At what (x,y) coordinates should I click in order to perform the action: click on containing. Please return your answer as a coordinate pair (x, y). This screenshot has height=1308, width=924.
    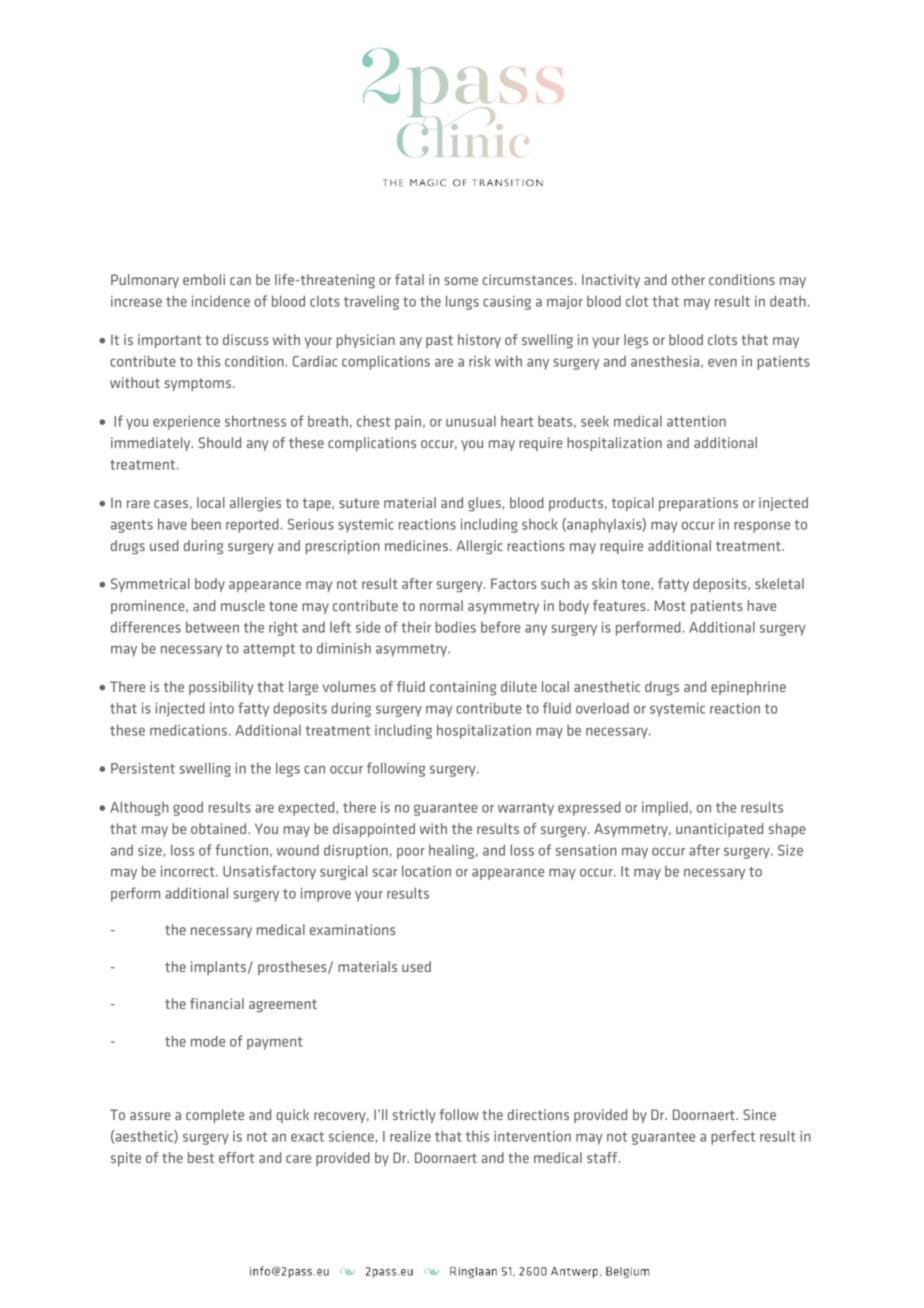
    Looking at the image, I should click on (463, 688).
